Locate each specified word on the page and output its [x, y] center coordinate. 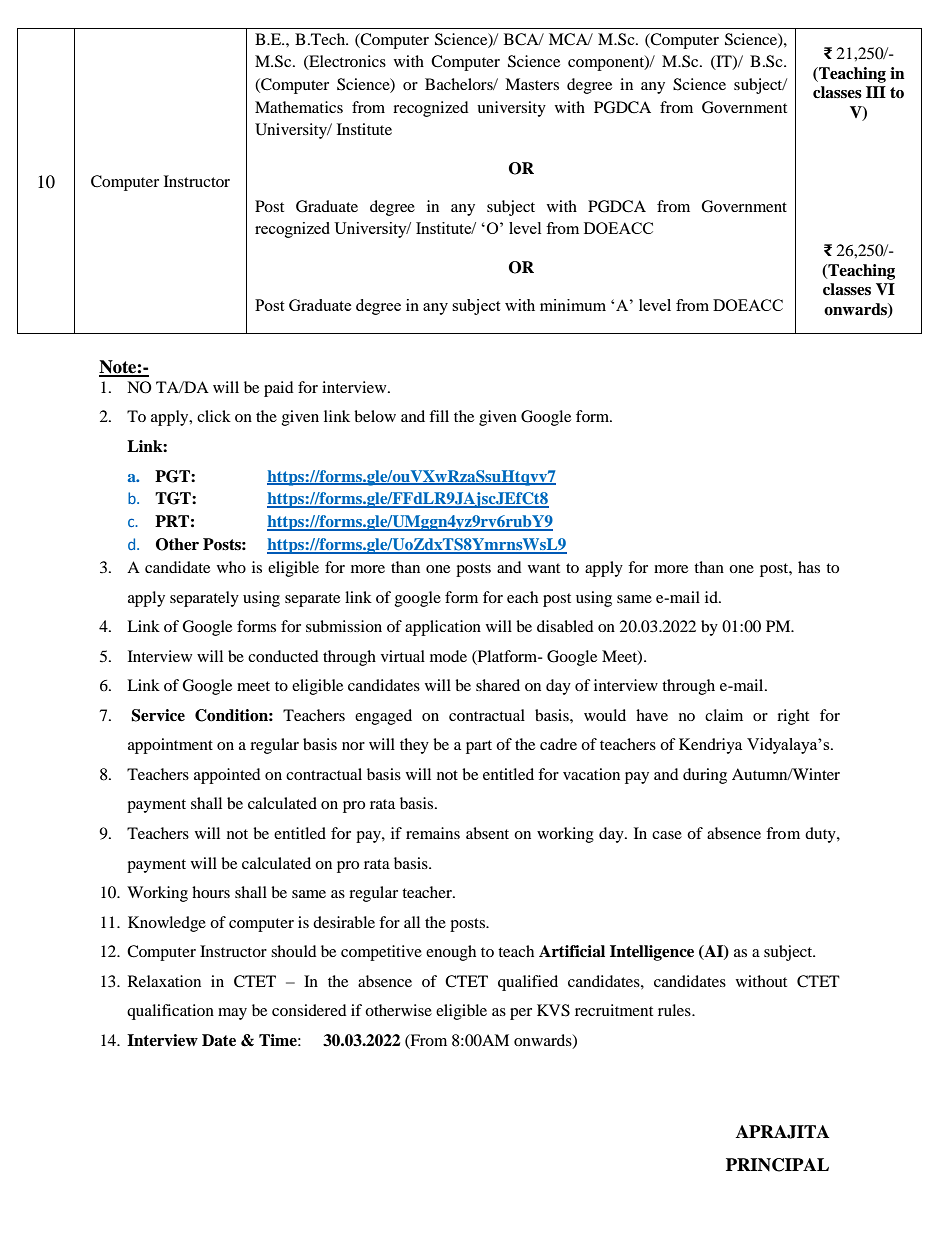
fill [439, 416]
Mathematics [299, 107]
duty [821, 835]
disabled [565, 626]
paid [279, 389]
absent [487, 833]
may [232, 1014]
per [521, 1014]
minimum [573, 305]
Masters [532, 84]
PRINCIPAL [777, 1165]
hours [211, 892]
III [876, 92]
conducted [283, 656]
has [809, 567]
